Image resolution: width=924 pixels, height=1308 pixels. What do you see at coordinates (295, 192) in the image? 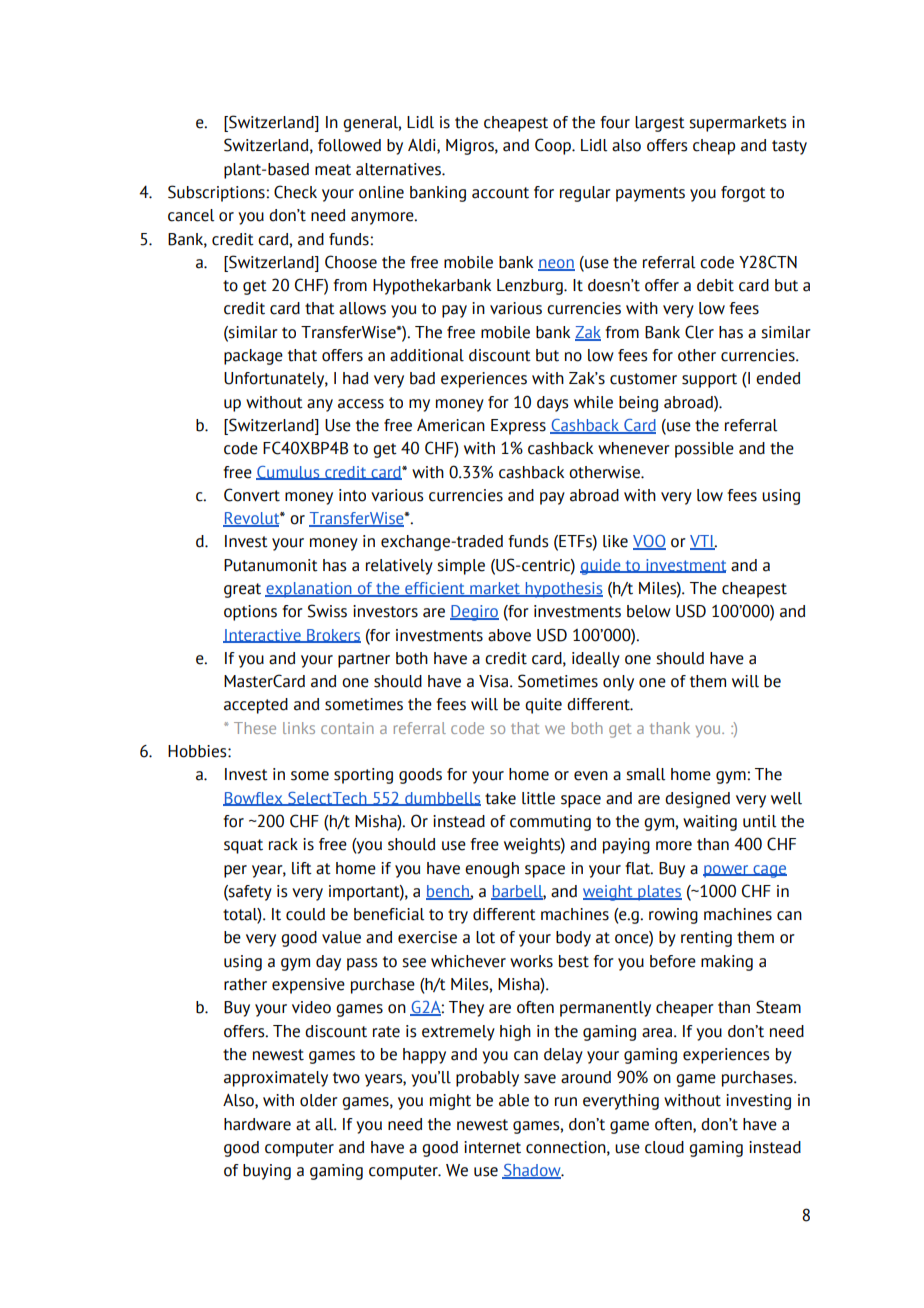
I see `Check` at bounding box center [295, 192].
